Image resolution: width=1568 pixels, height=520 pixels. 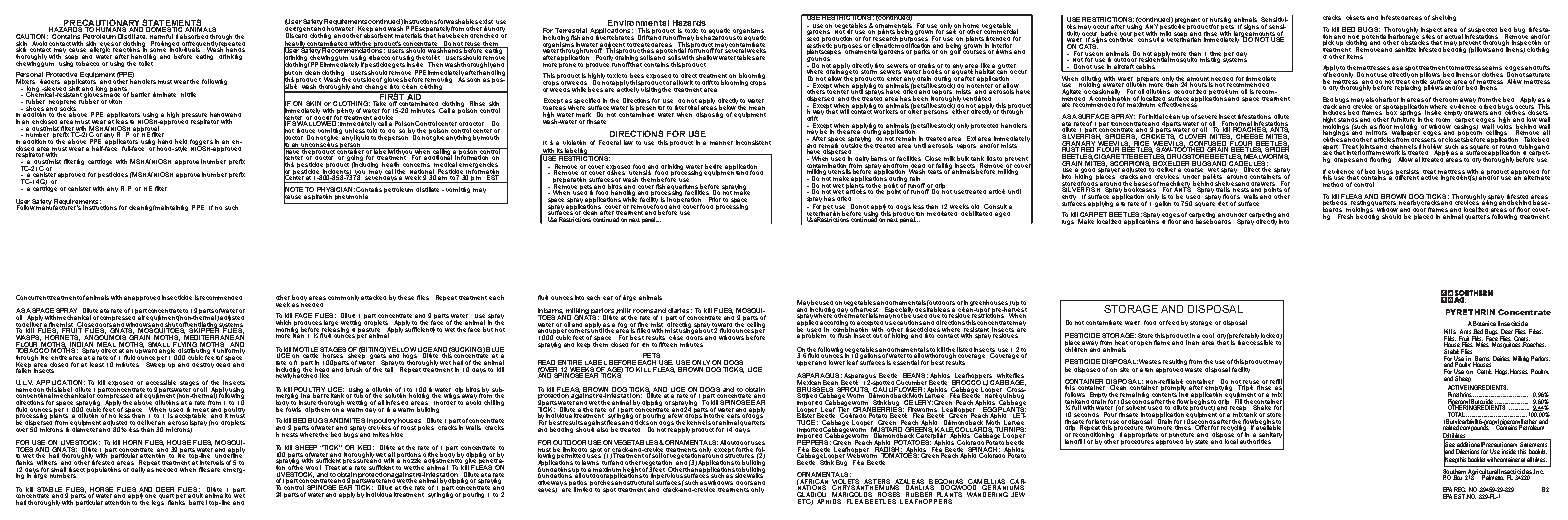 What do you see at coordinates (638, 23) in the screenshot?
I see `Environmental` at bounding box center [638, 23].
